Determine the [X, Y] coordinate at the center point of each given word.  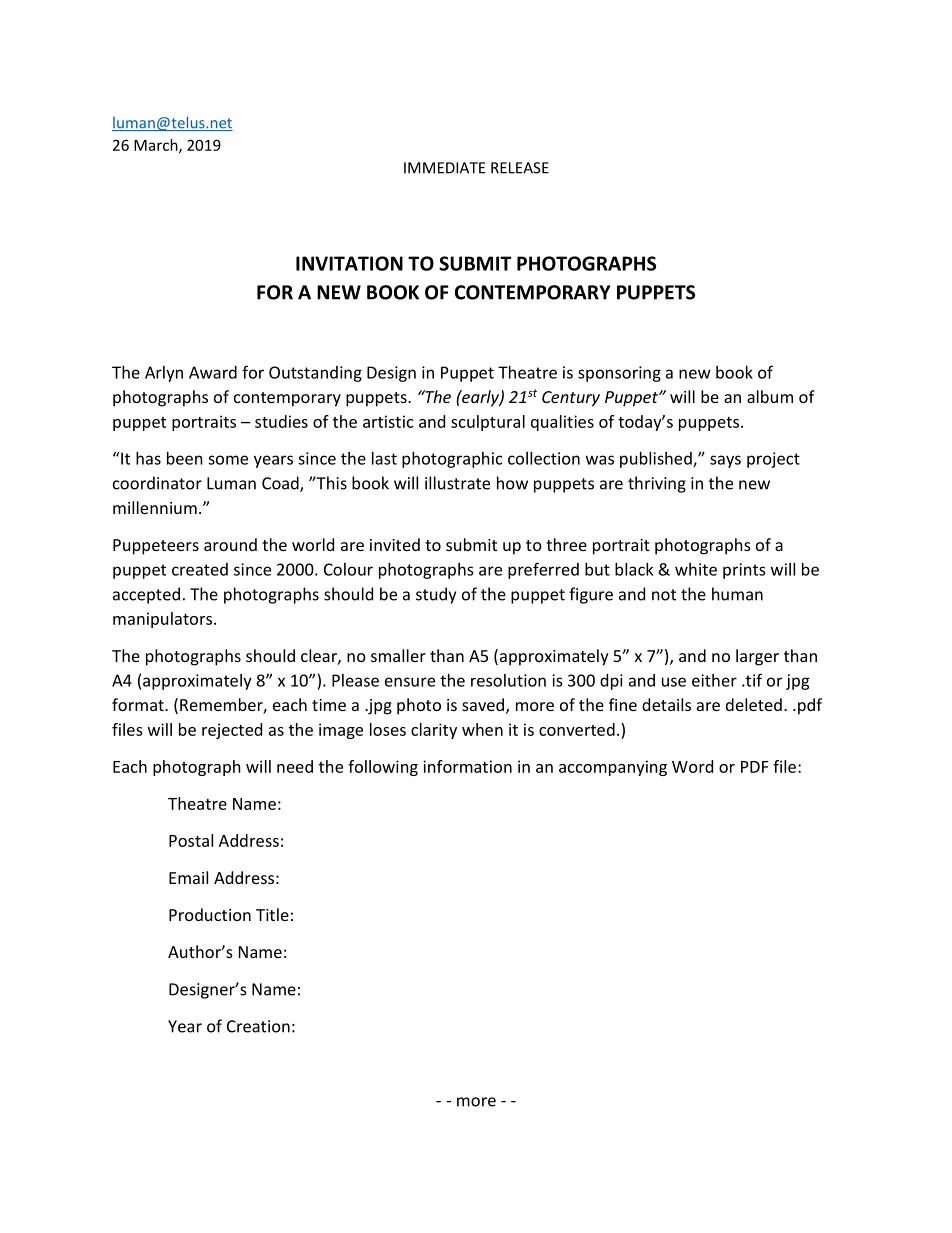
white [696, 569]
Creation [258, 1026]
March [157, 146]
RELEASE [520, 168]
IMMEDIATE [444, 168]
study [436, 595]
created [200, 569]
